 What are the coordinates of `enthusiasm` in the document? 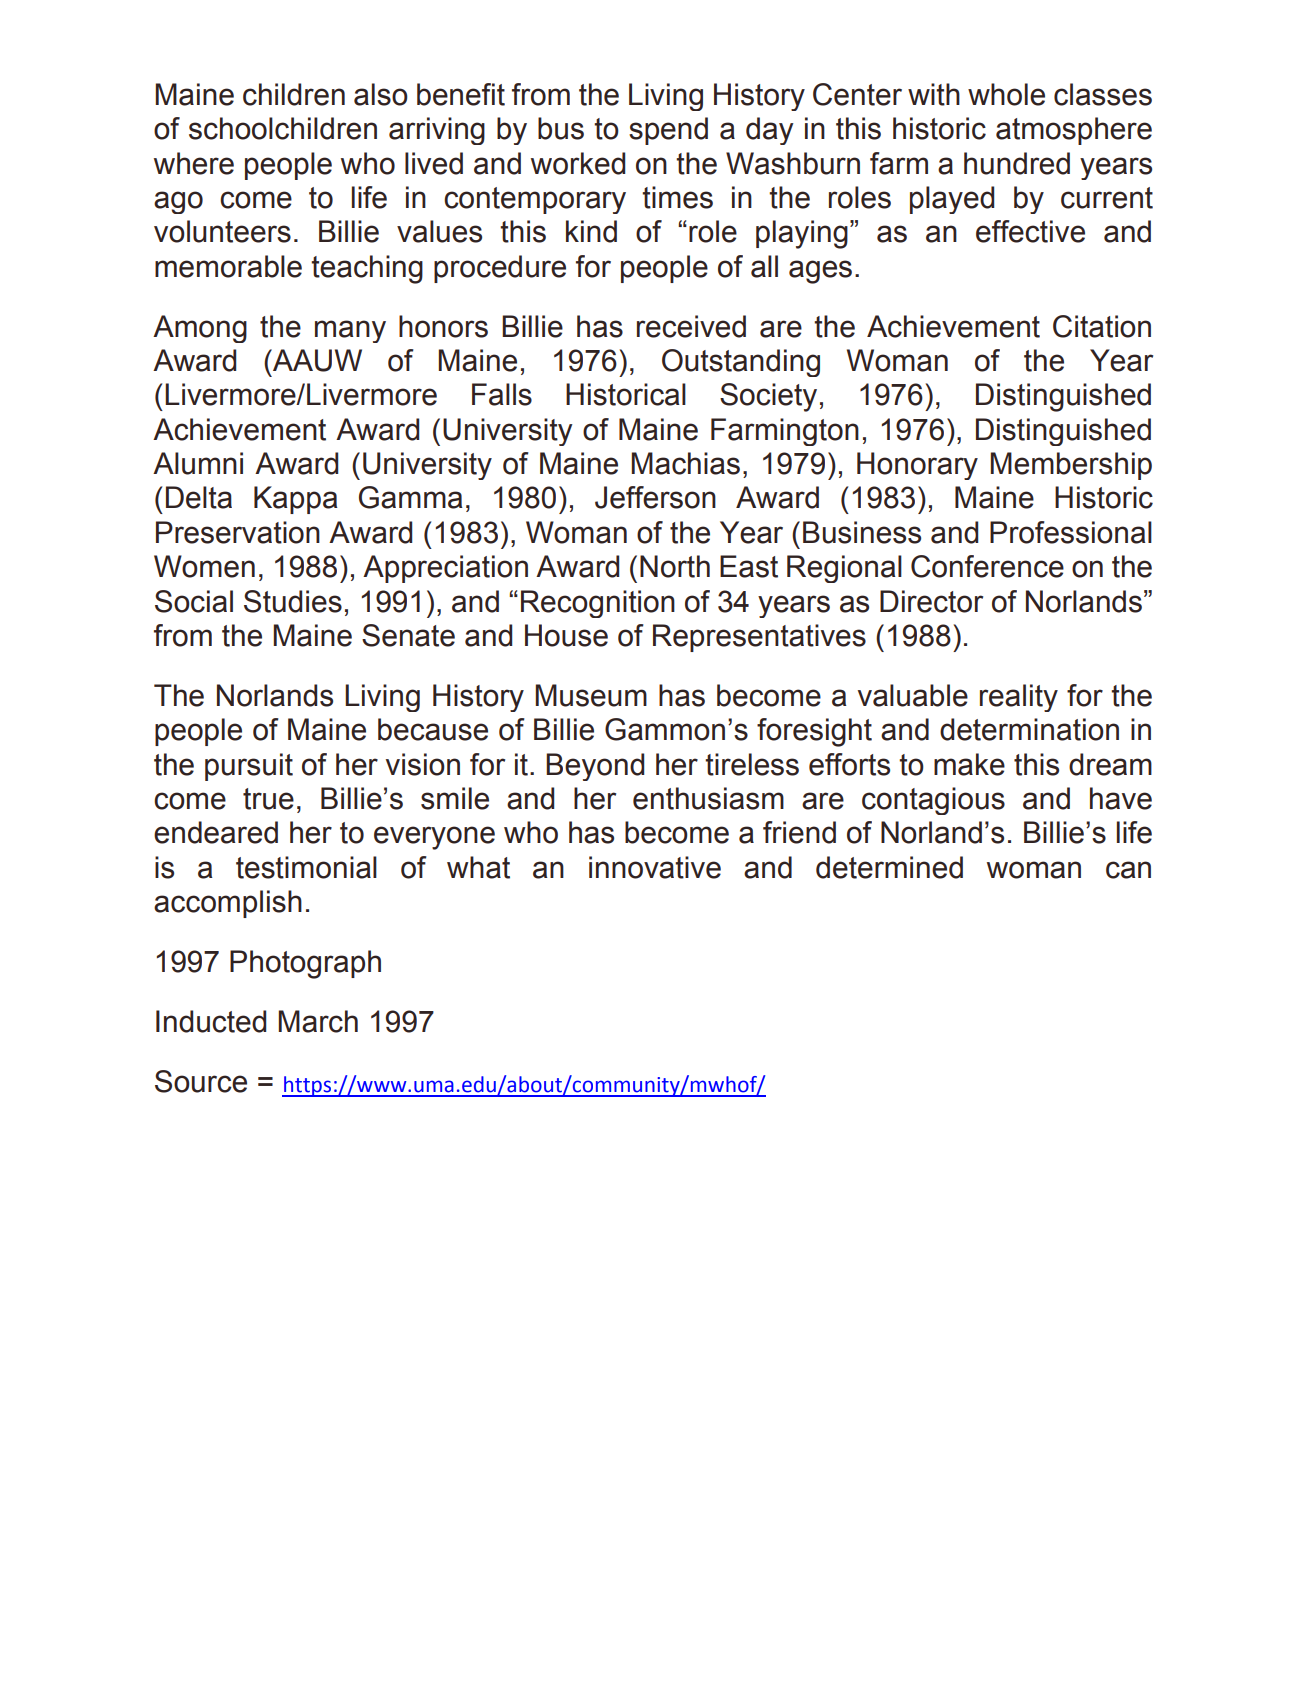 It's located at (708, 798).
